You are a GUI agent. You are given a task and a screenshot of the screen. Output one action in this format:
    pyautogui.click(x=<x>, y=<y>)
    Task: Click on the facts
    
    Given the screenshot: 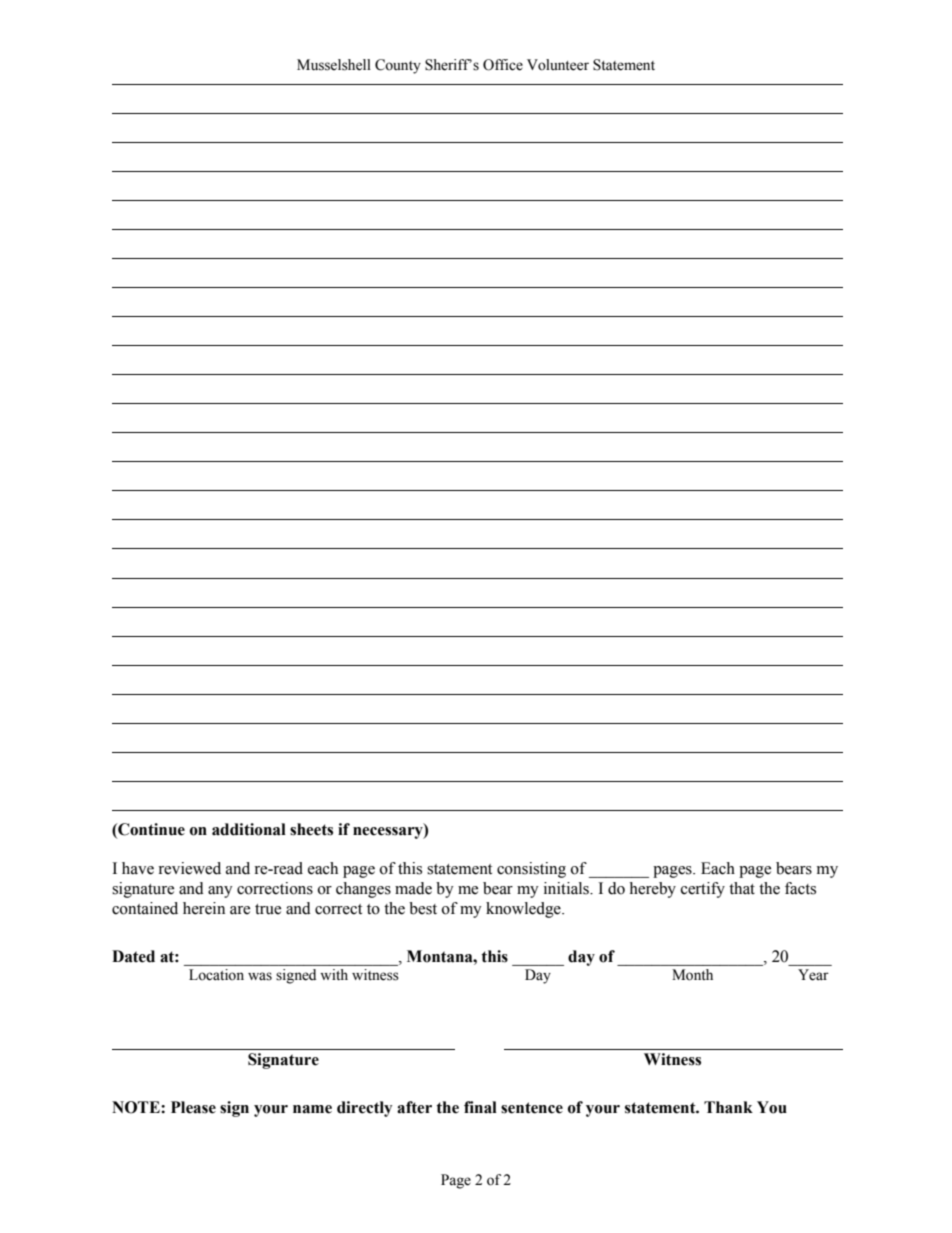 What is the action you would take?
    pyautogui.click(x=800, y=888)
